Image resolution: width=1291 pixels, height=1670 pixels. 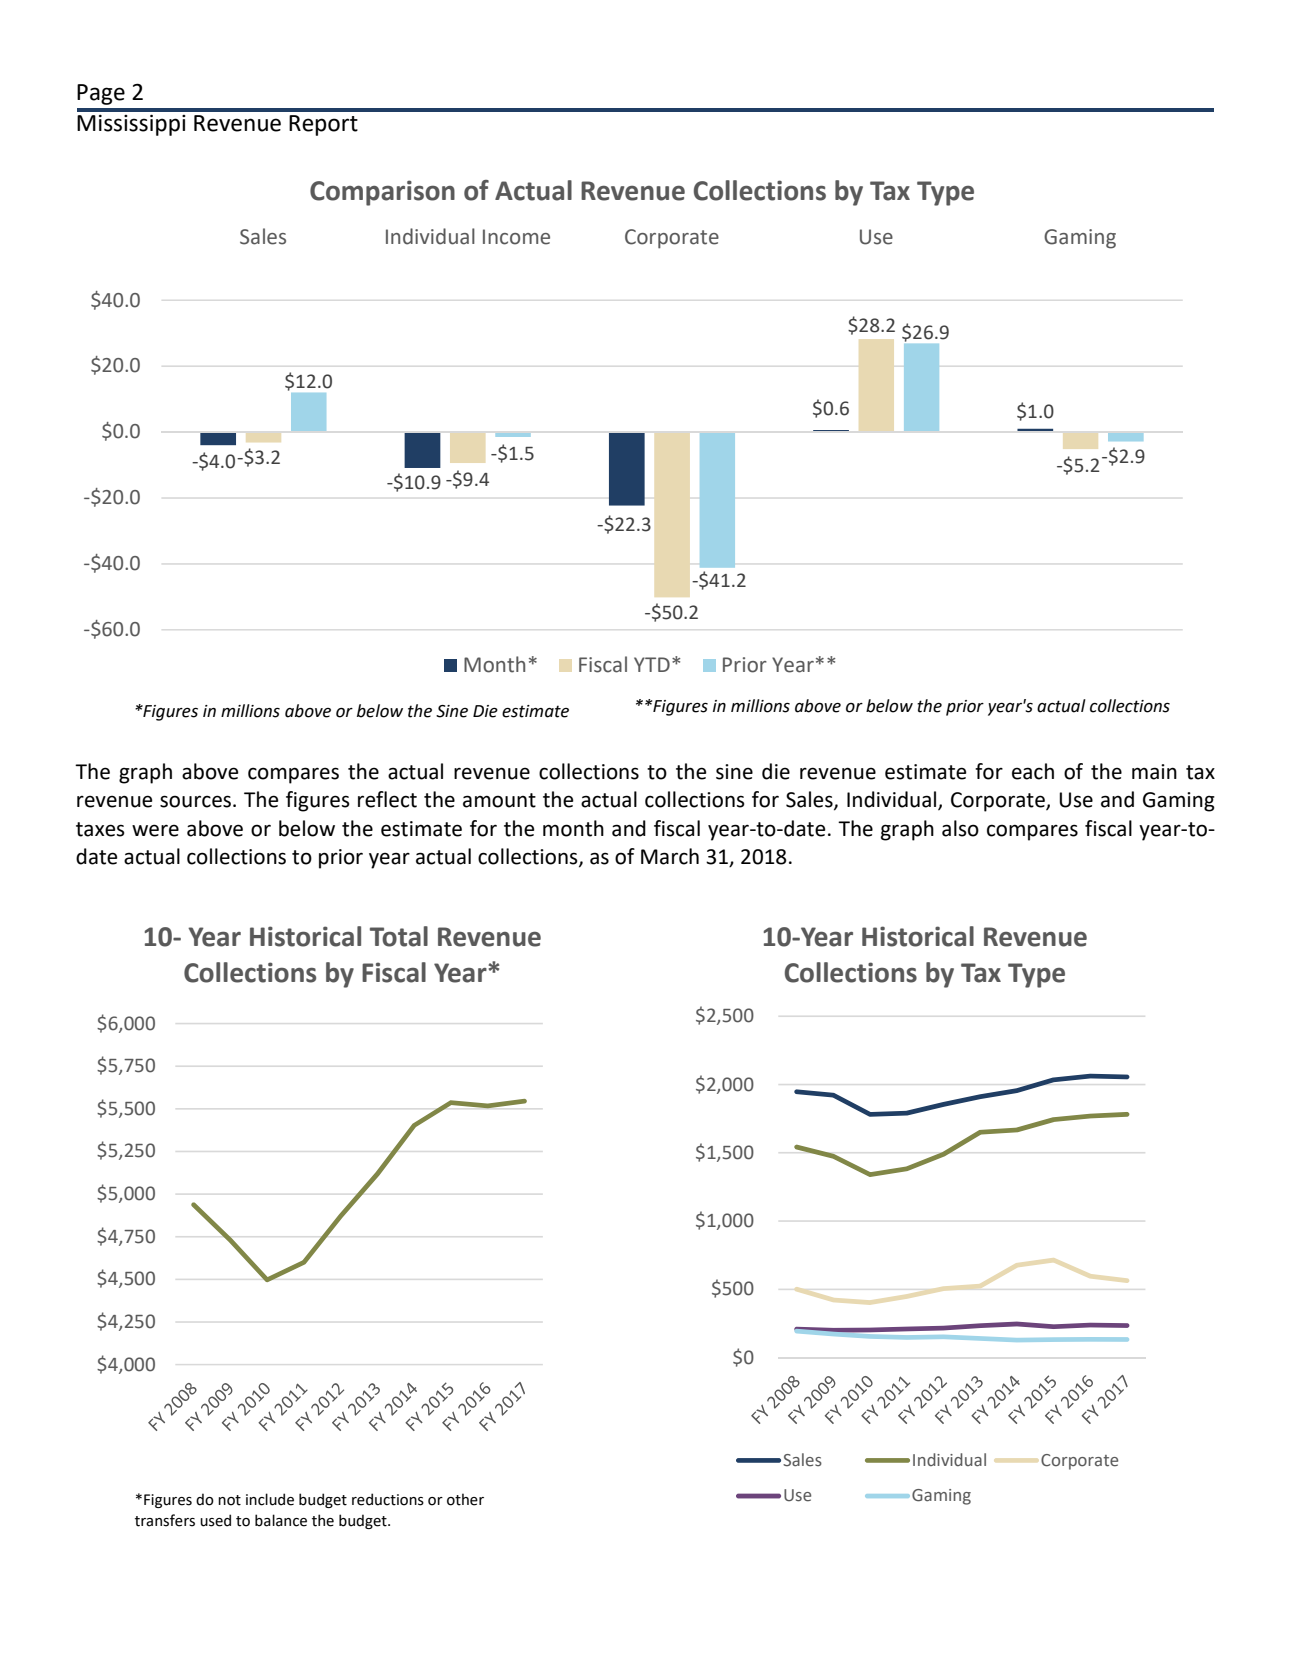 What do you see at coordinates (465, 1499) in the screenshot?
I see `other` at bounding box center [465, 1499].
